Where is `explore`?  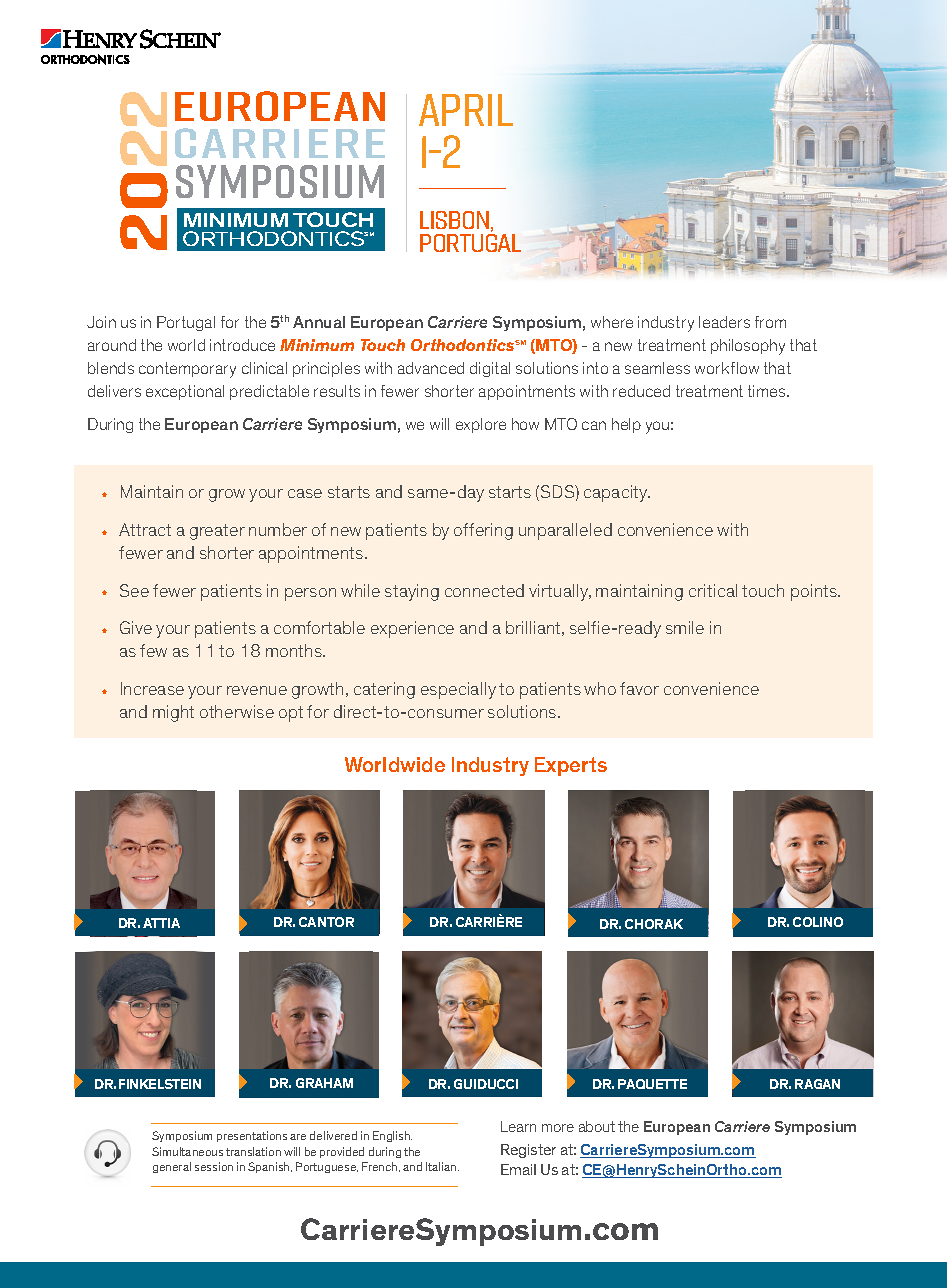 explore is located at coordinates (481, 425).
